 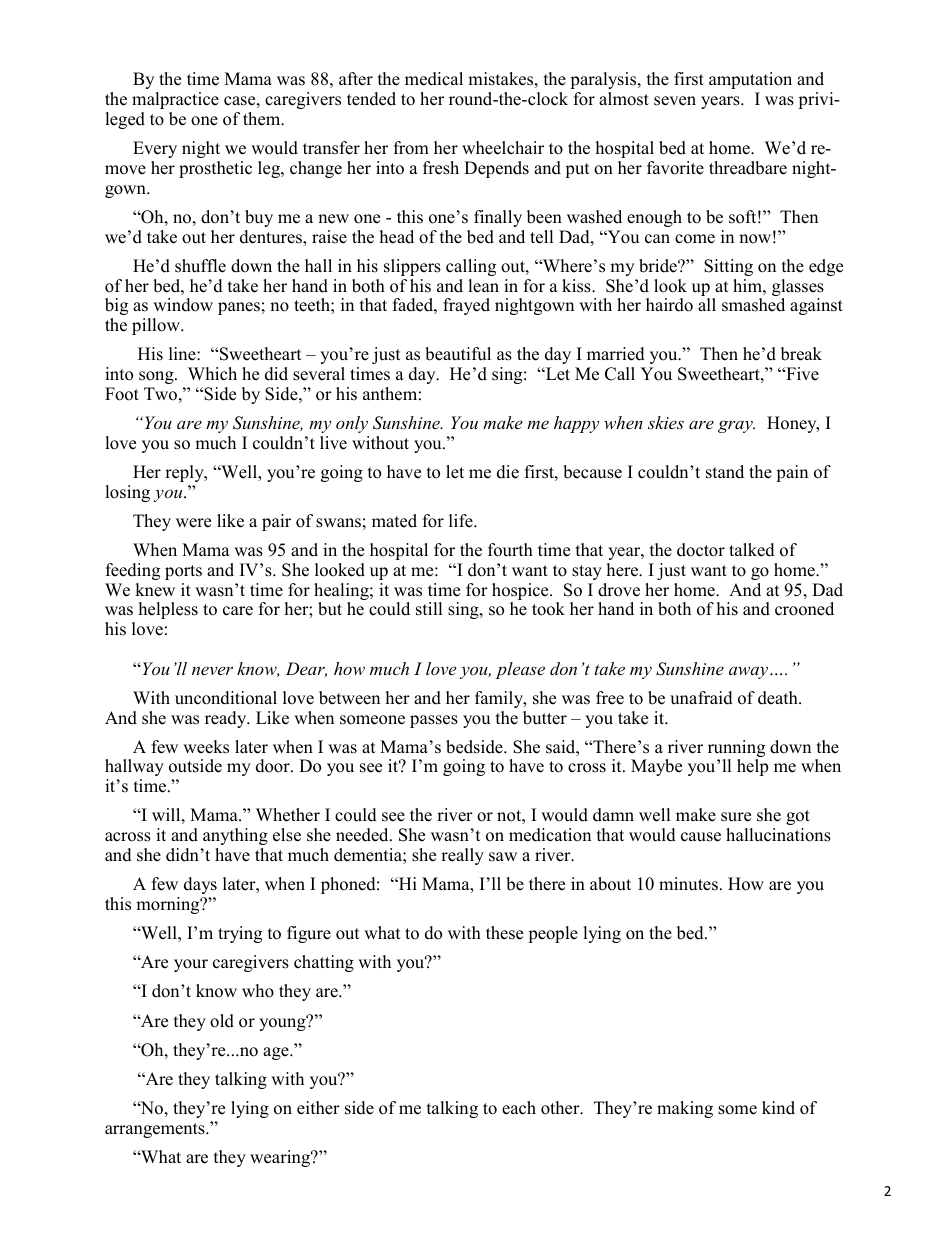 I want to click on gray, so click(x=736, y=426).
